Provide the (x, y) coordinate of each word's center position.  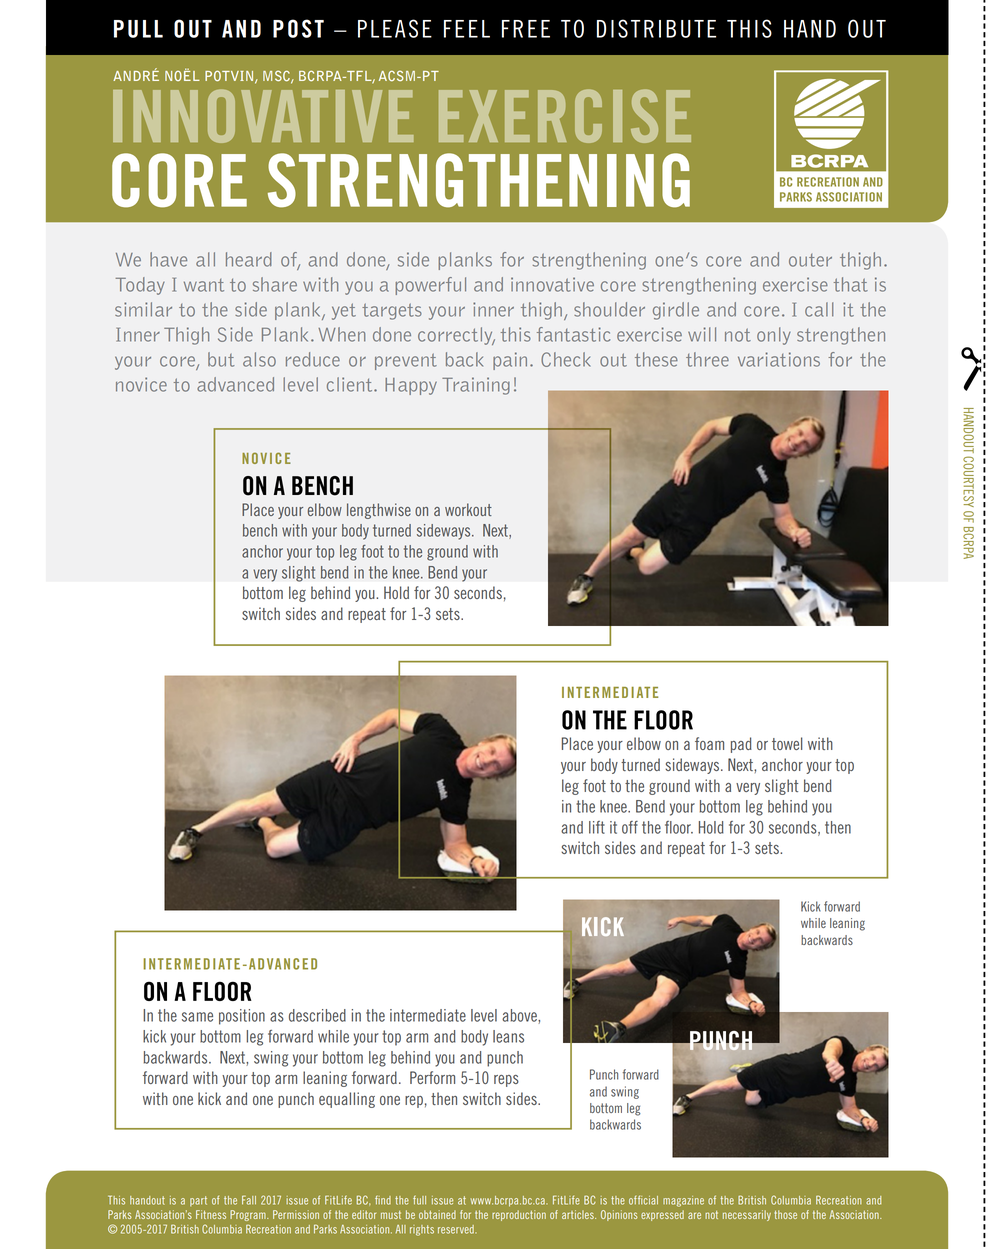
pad (741, 745)
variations (779, 359)
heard (249, 259)
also (259, 359)
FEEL (467, 29)
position (242, 1017)
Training (476, 386)
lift (597, 827)
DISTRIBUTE (656, 28)
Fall (249, 1200)
